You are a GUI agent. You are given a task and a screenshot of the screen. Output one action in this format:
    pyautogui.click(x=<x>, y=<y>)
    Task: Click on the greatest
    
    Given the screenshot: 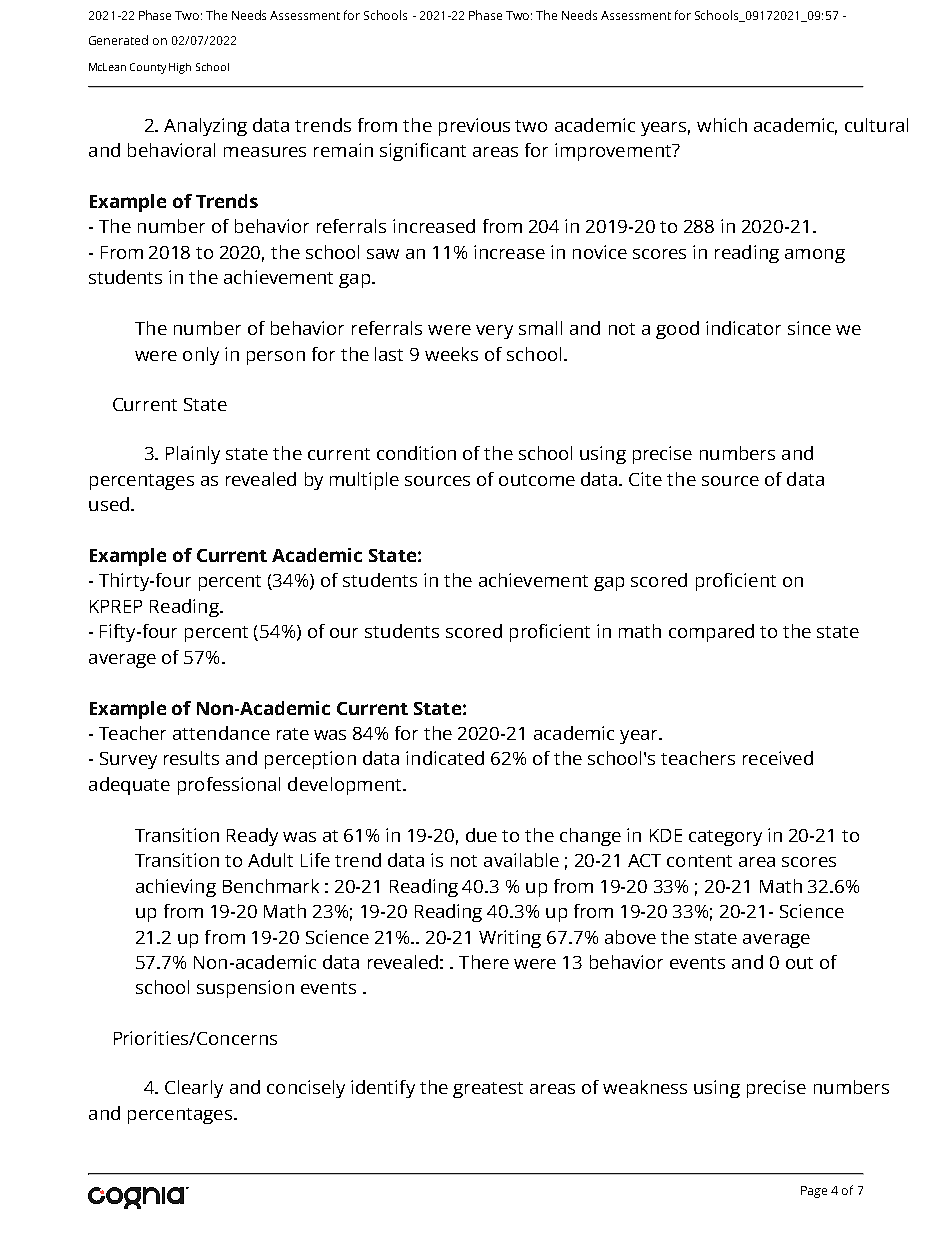 What is the action you would take?
    pyautogui.click(x=488, y=1090)
